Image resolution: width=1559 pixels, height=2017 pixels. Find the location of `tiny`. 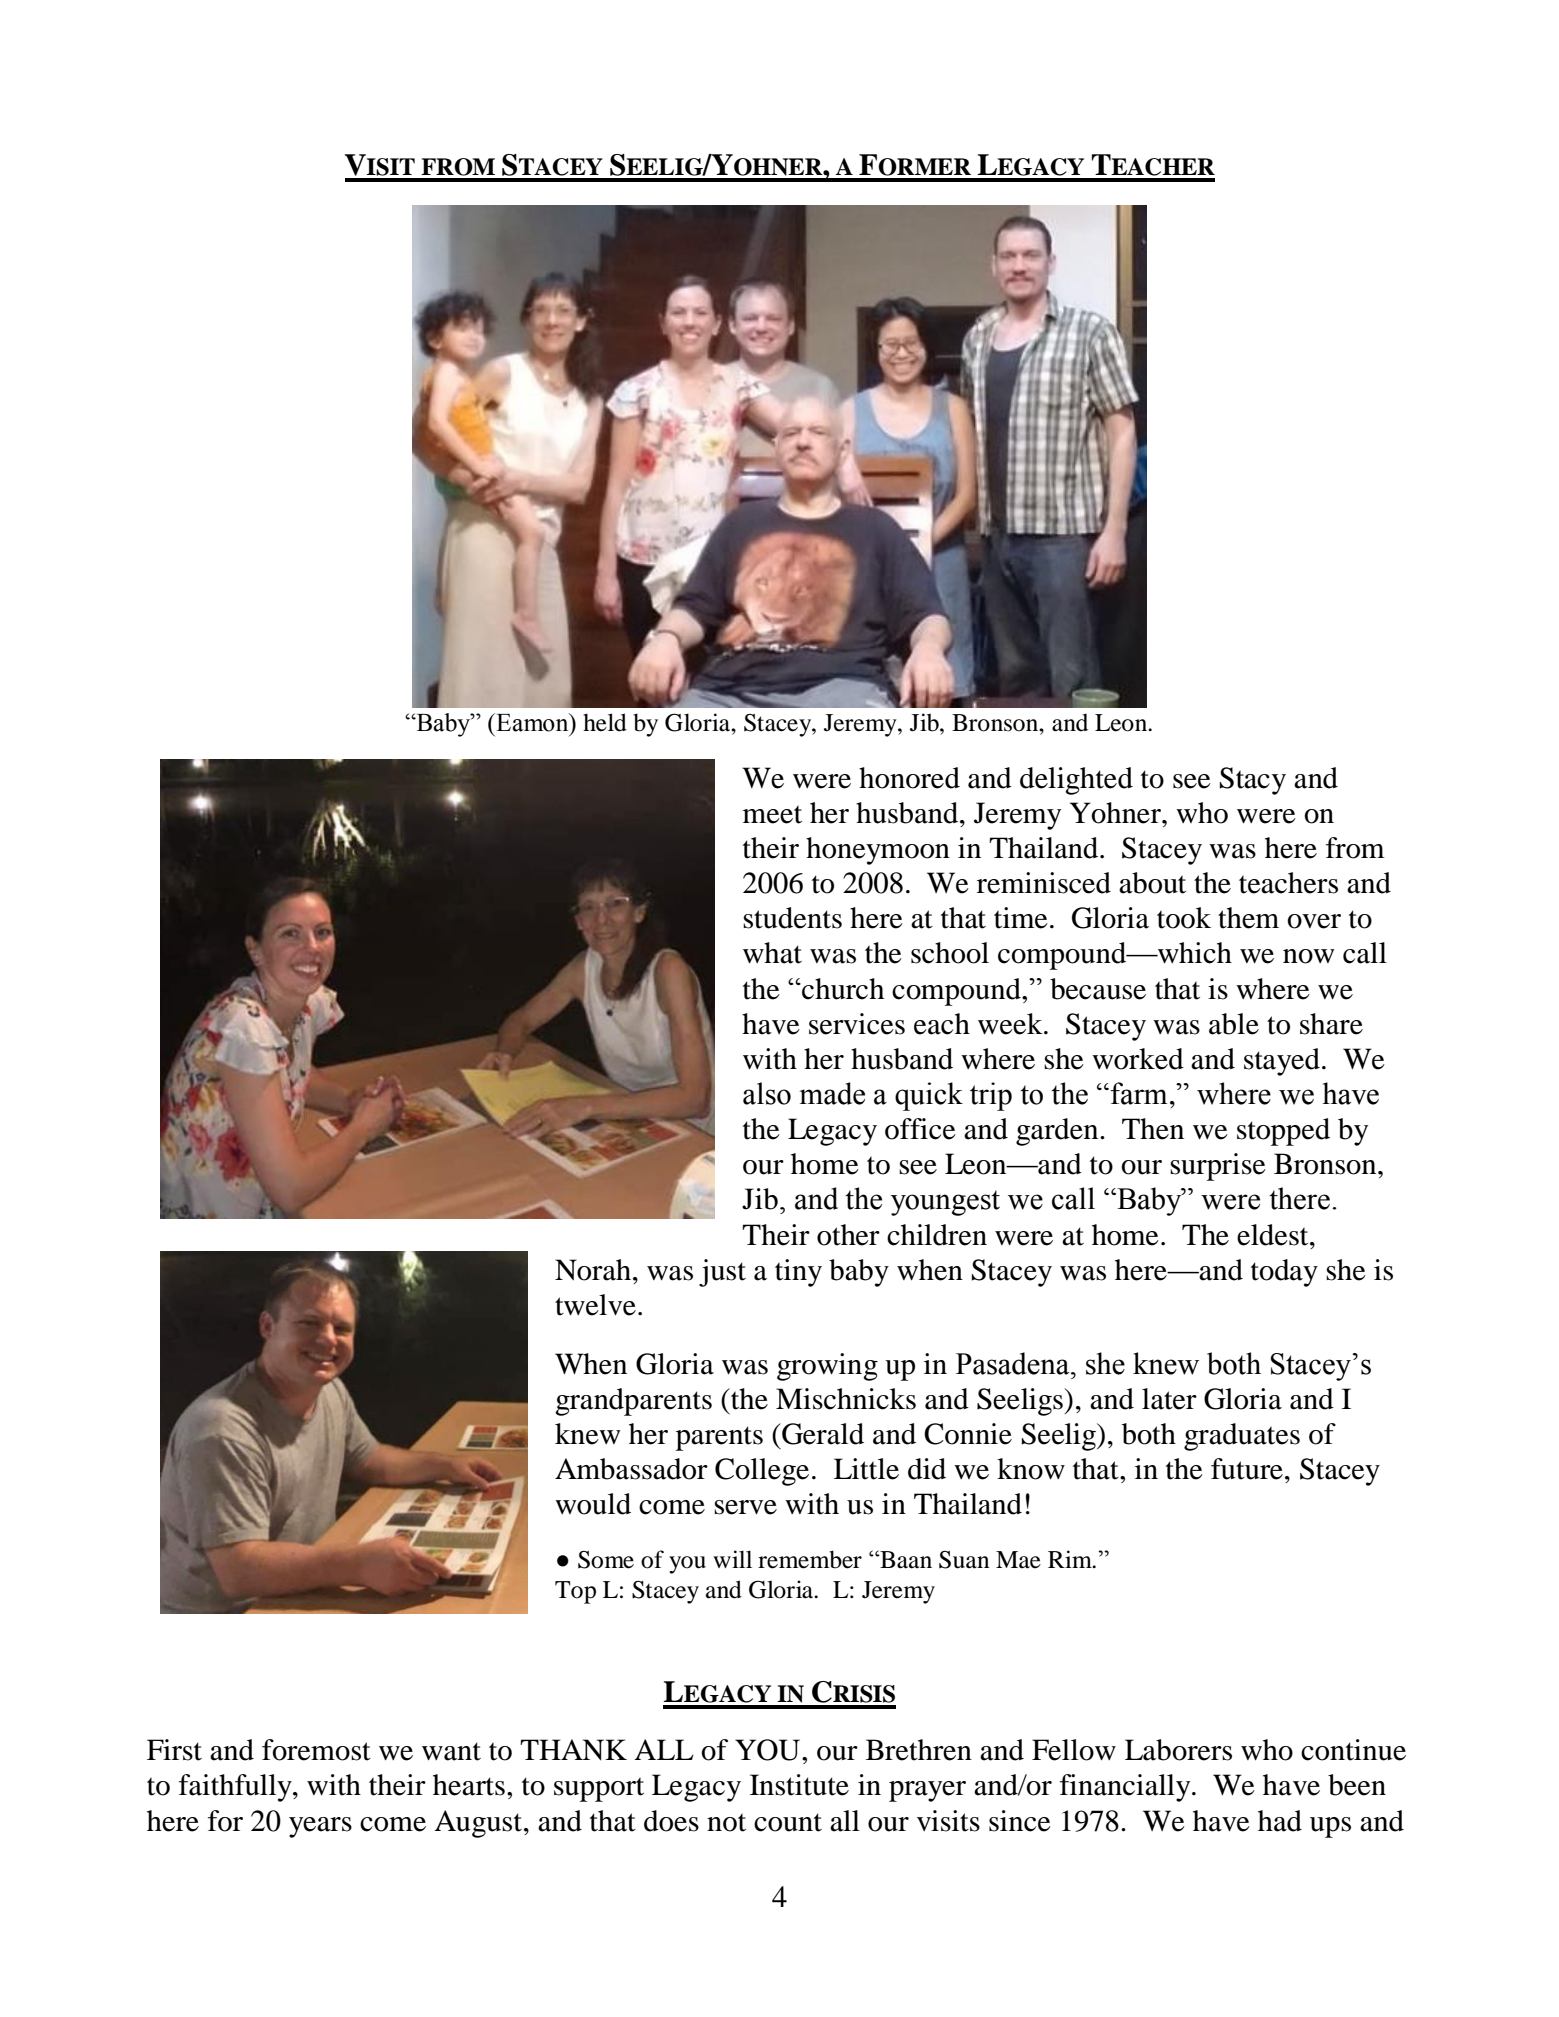

tiny is located at coordinates (798, 1273).
